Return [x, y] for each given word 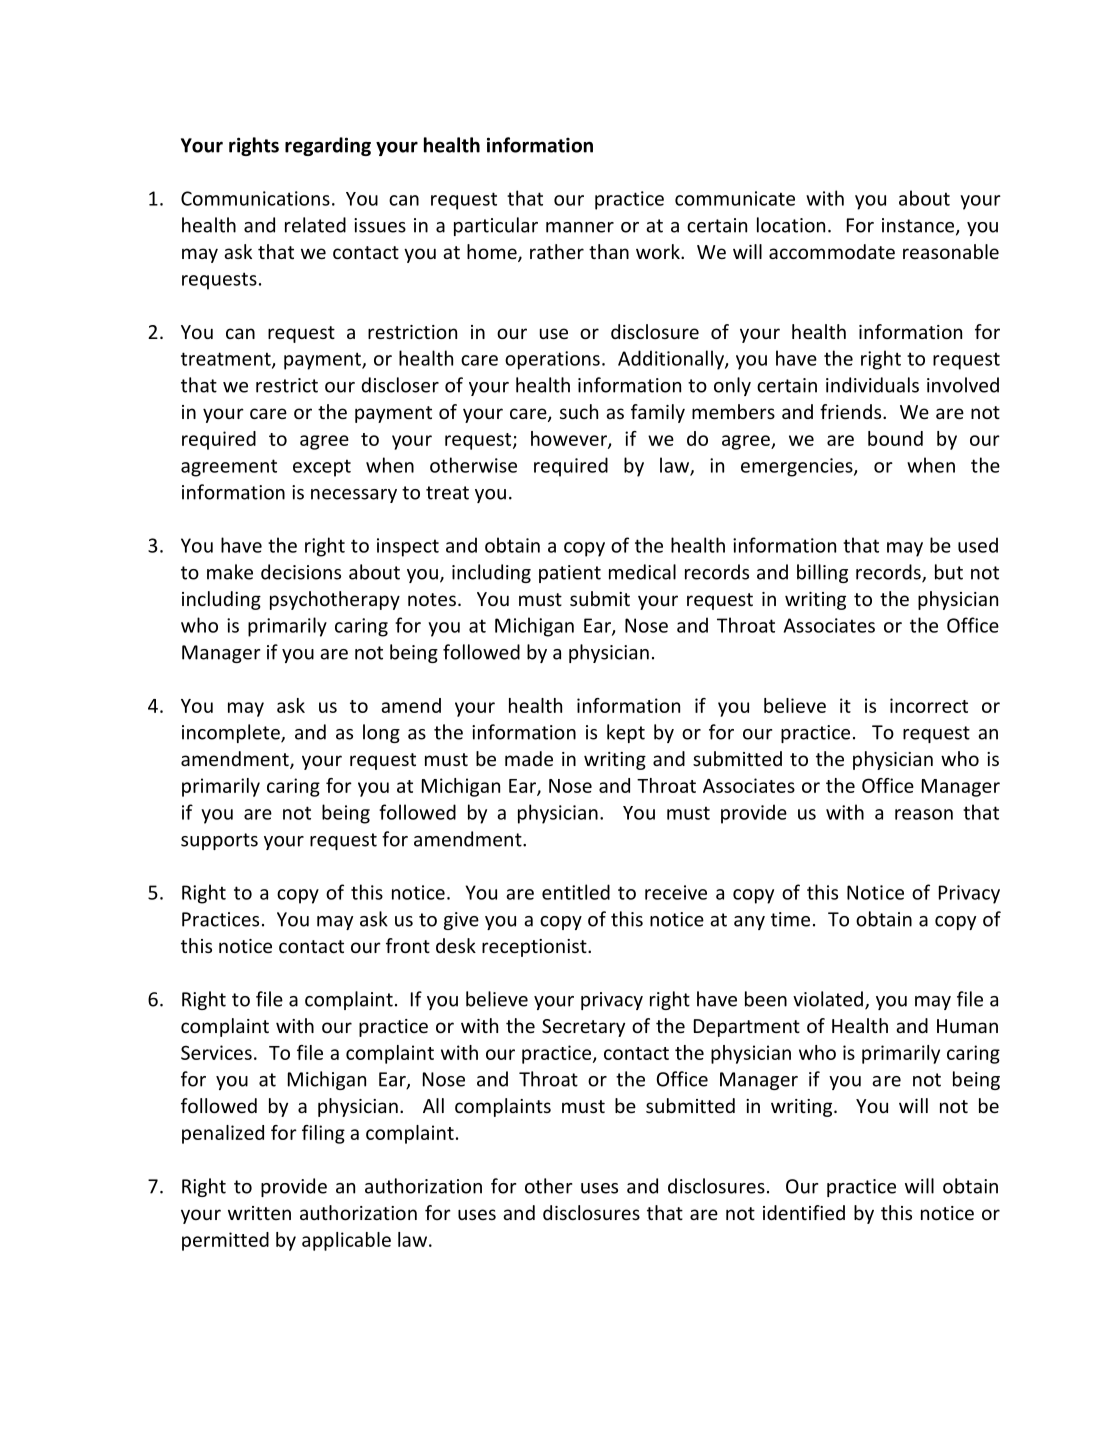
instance [919, 226]
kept [626, 733]
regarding [328, 146]
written [259, 1213]
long [381, 733]
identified [804, 1212]
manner [580, 227]
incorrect [929, 705]
